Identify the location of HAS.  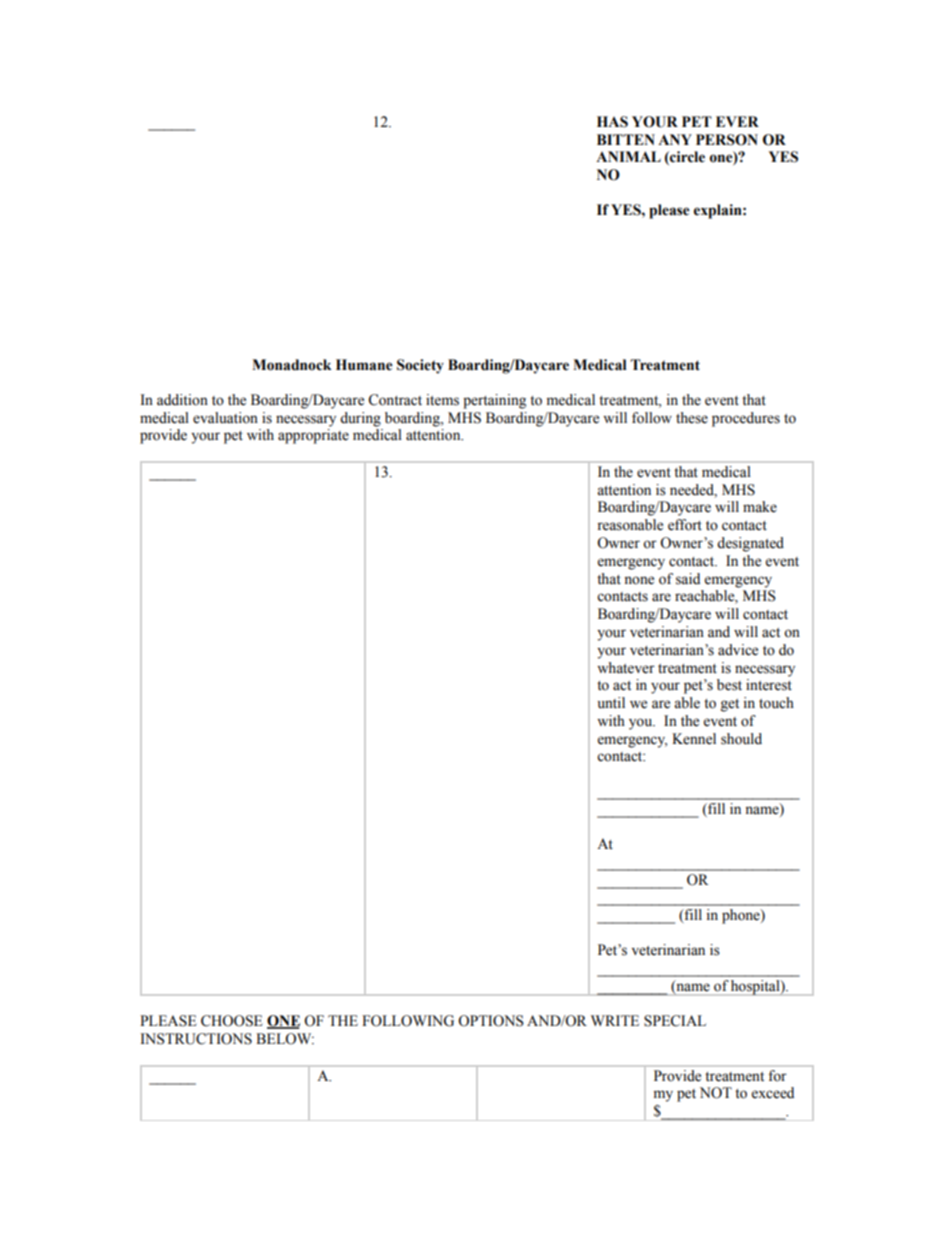
(612, 122).
